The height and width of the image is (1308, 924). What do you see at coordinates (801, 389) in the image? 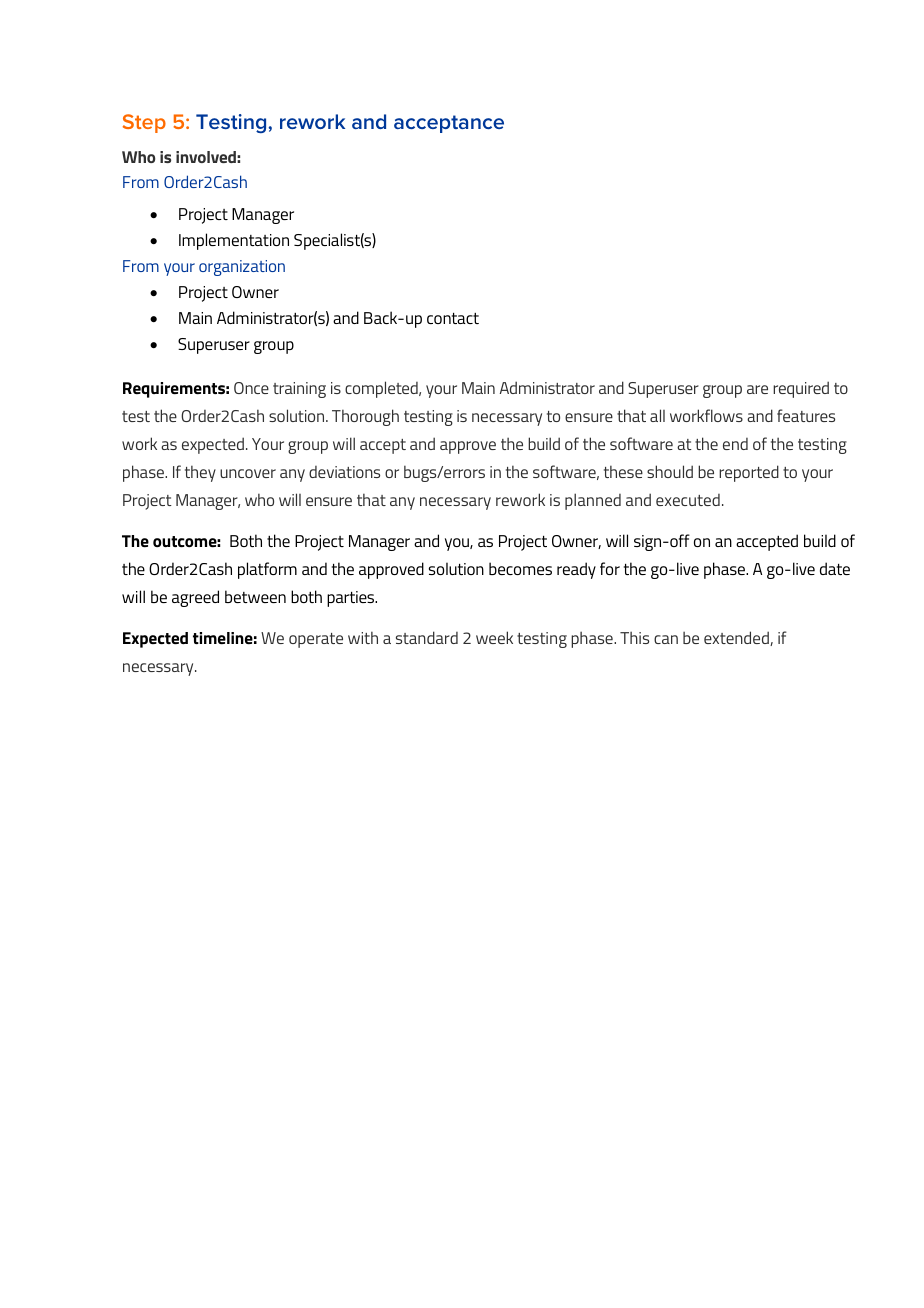
I see `required` at bounding box center [801, 389].
